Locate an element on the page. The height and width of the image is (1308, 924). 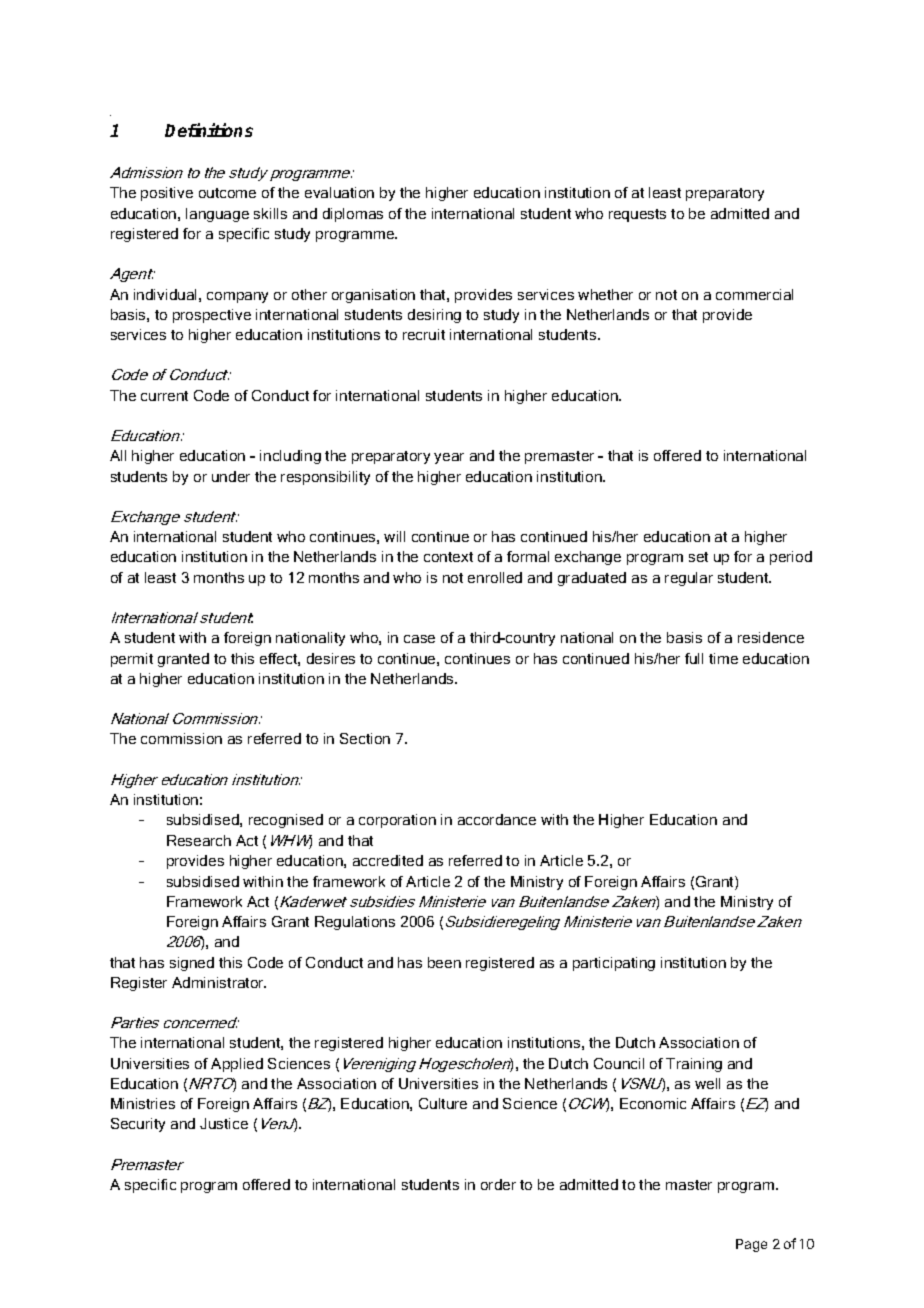
been is located at coordinates (444, 962).
